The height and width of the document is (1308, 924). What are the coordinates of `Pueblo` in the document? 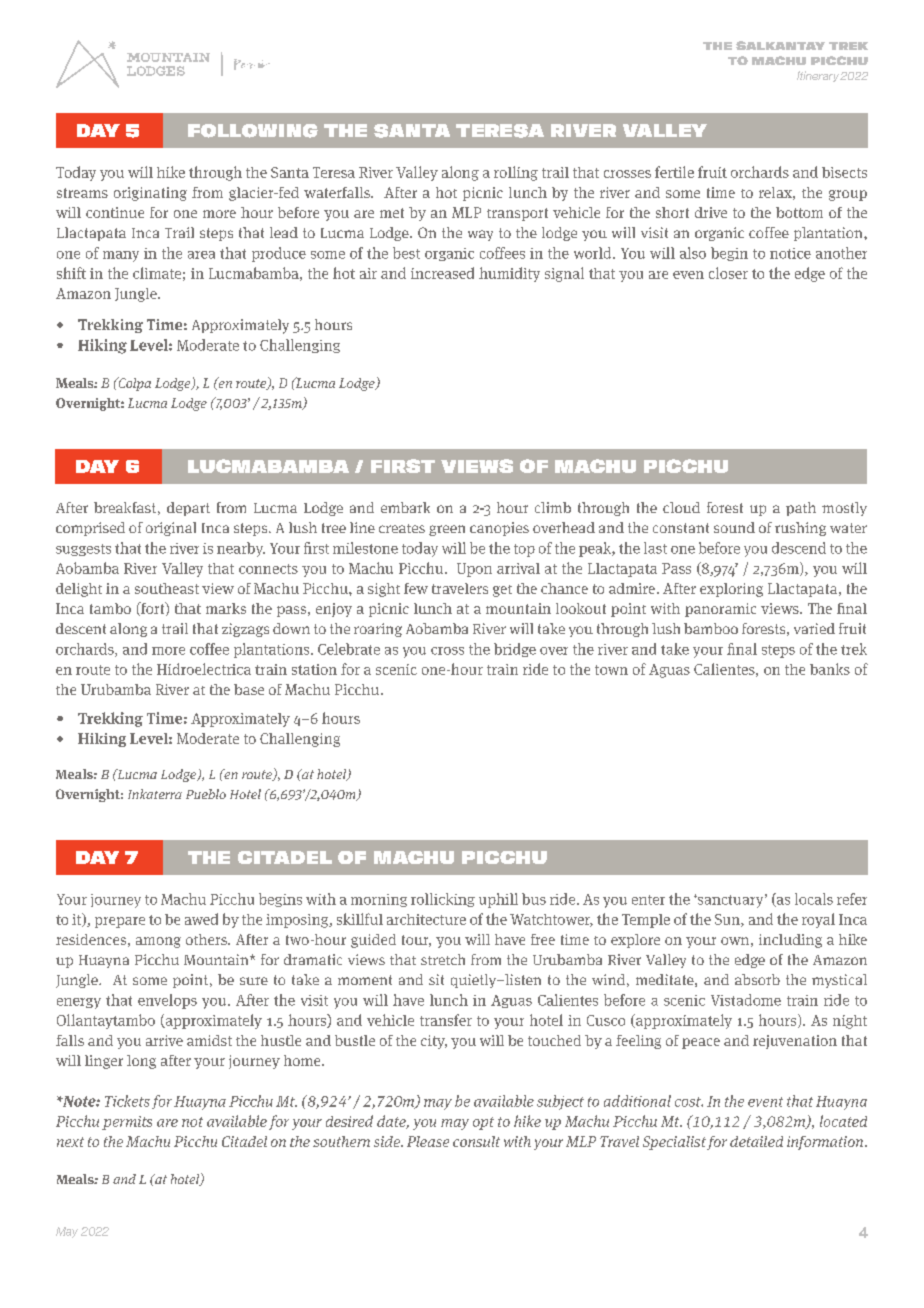 It's located at (206, 794).
